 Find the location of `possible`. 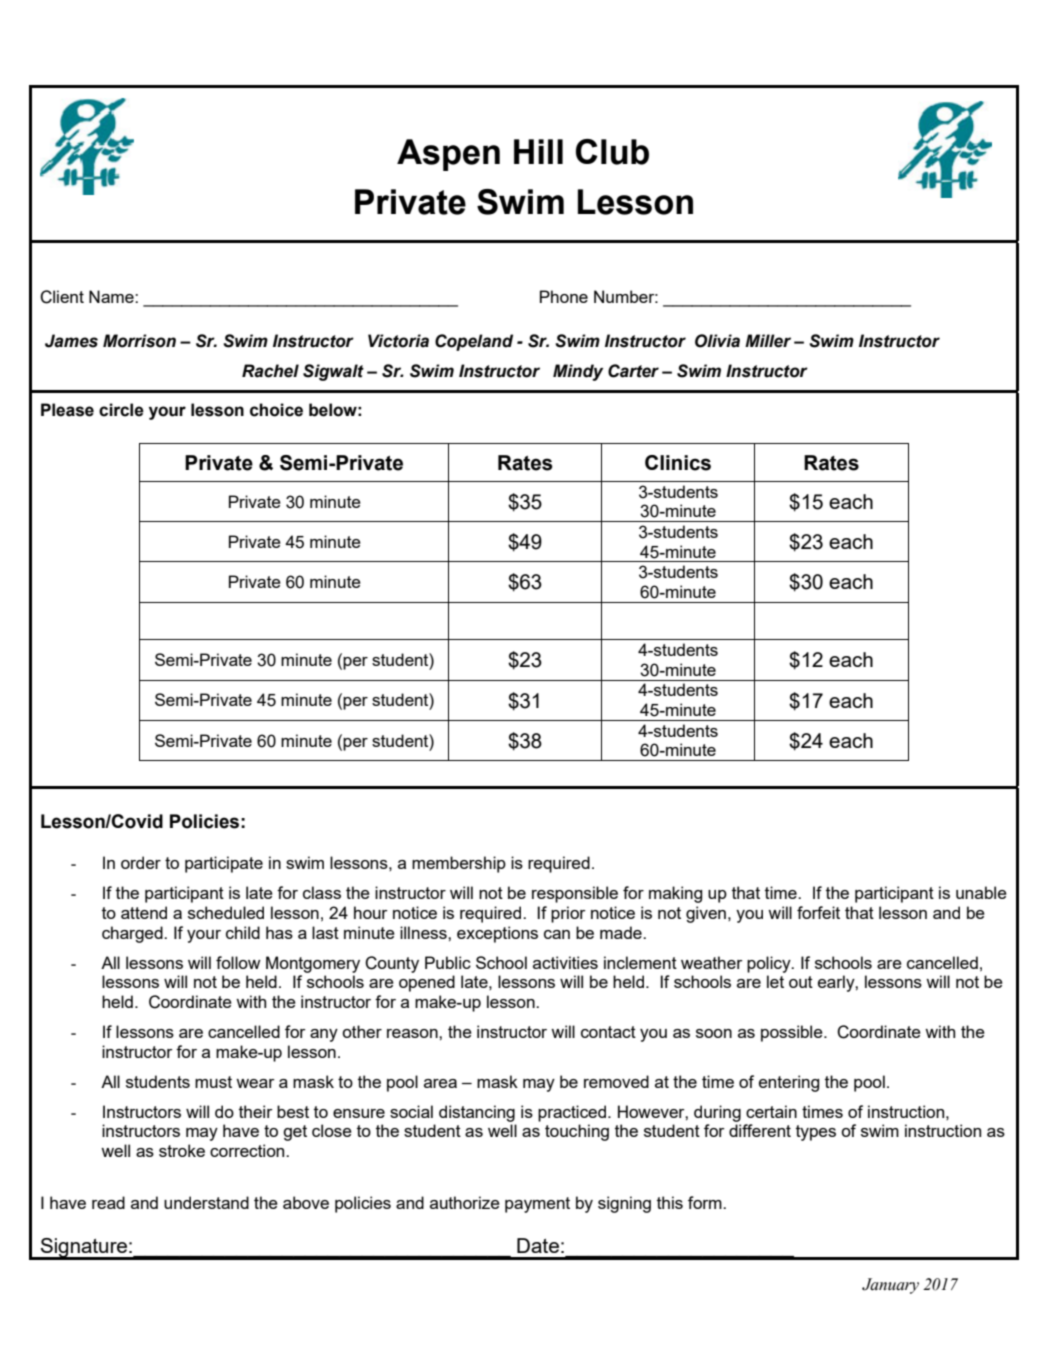

possible is located at coordinates (793, 1033).
